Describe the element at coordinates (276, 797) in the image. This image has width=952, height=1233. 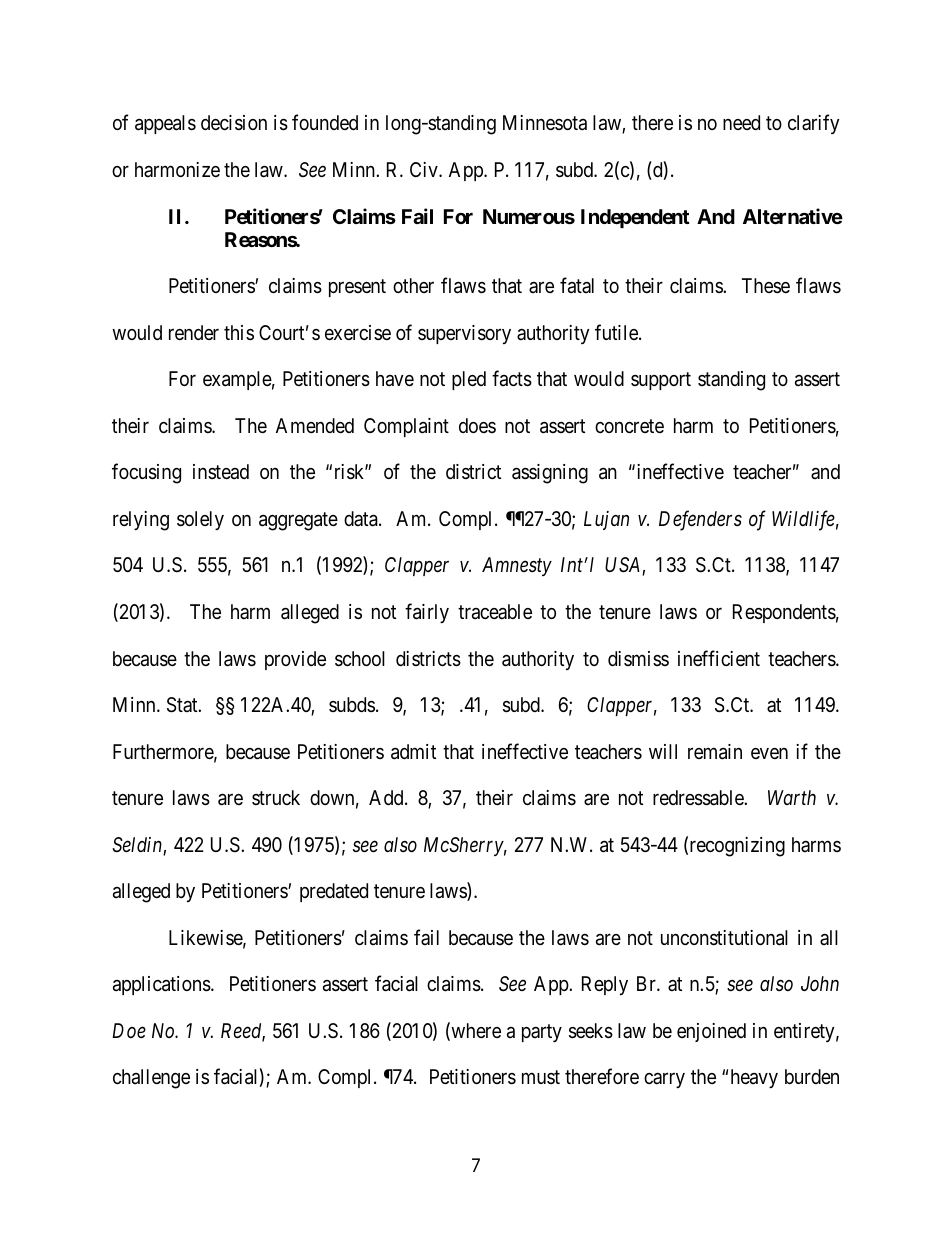
I see `struck` at that location.
